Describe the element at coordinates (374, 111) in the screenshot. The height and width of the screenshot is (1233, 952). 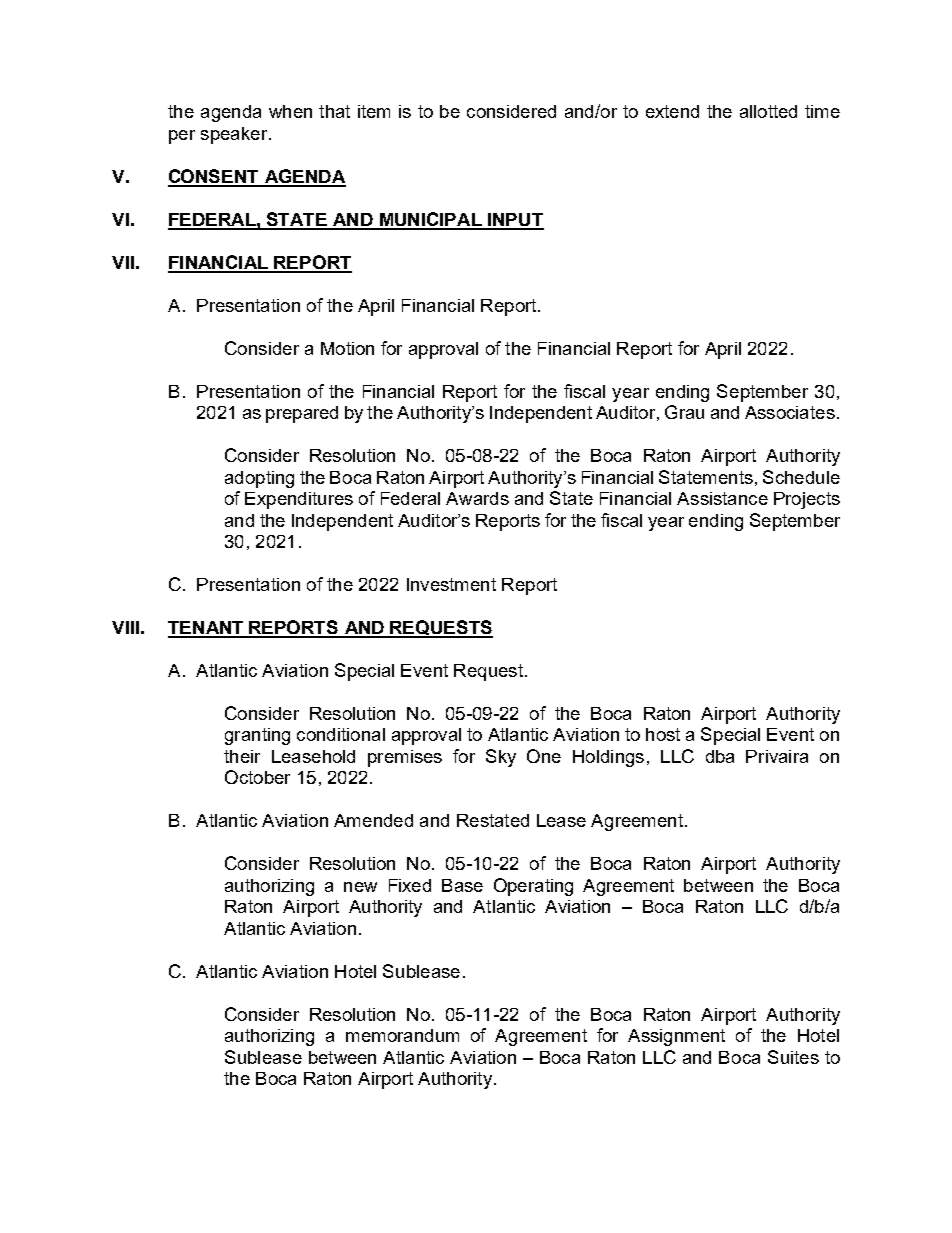
I see `item` at that location.
